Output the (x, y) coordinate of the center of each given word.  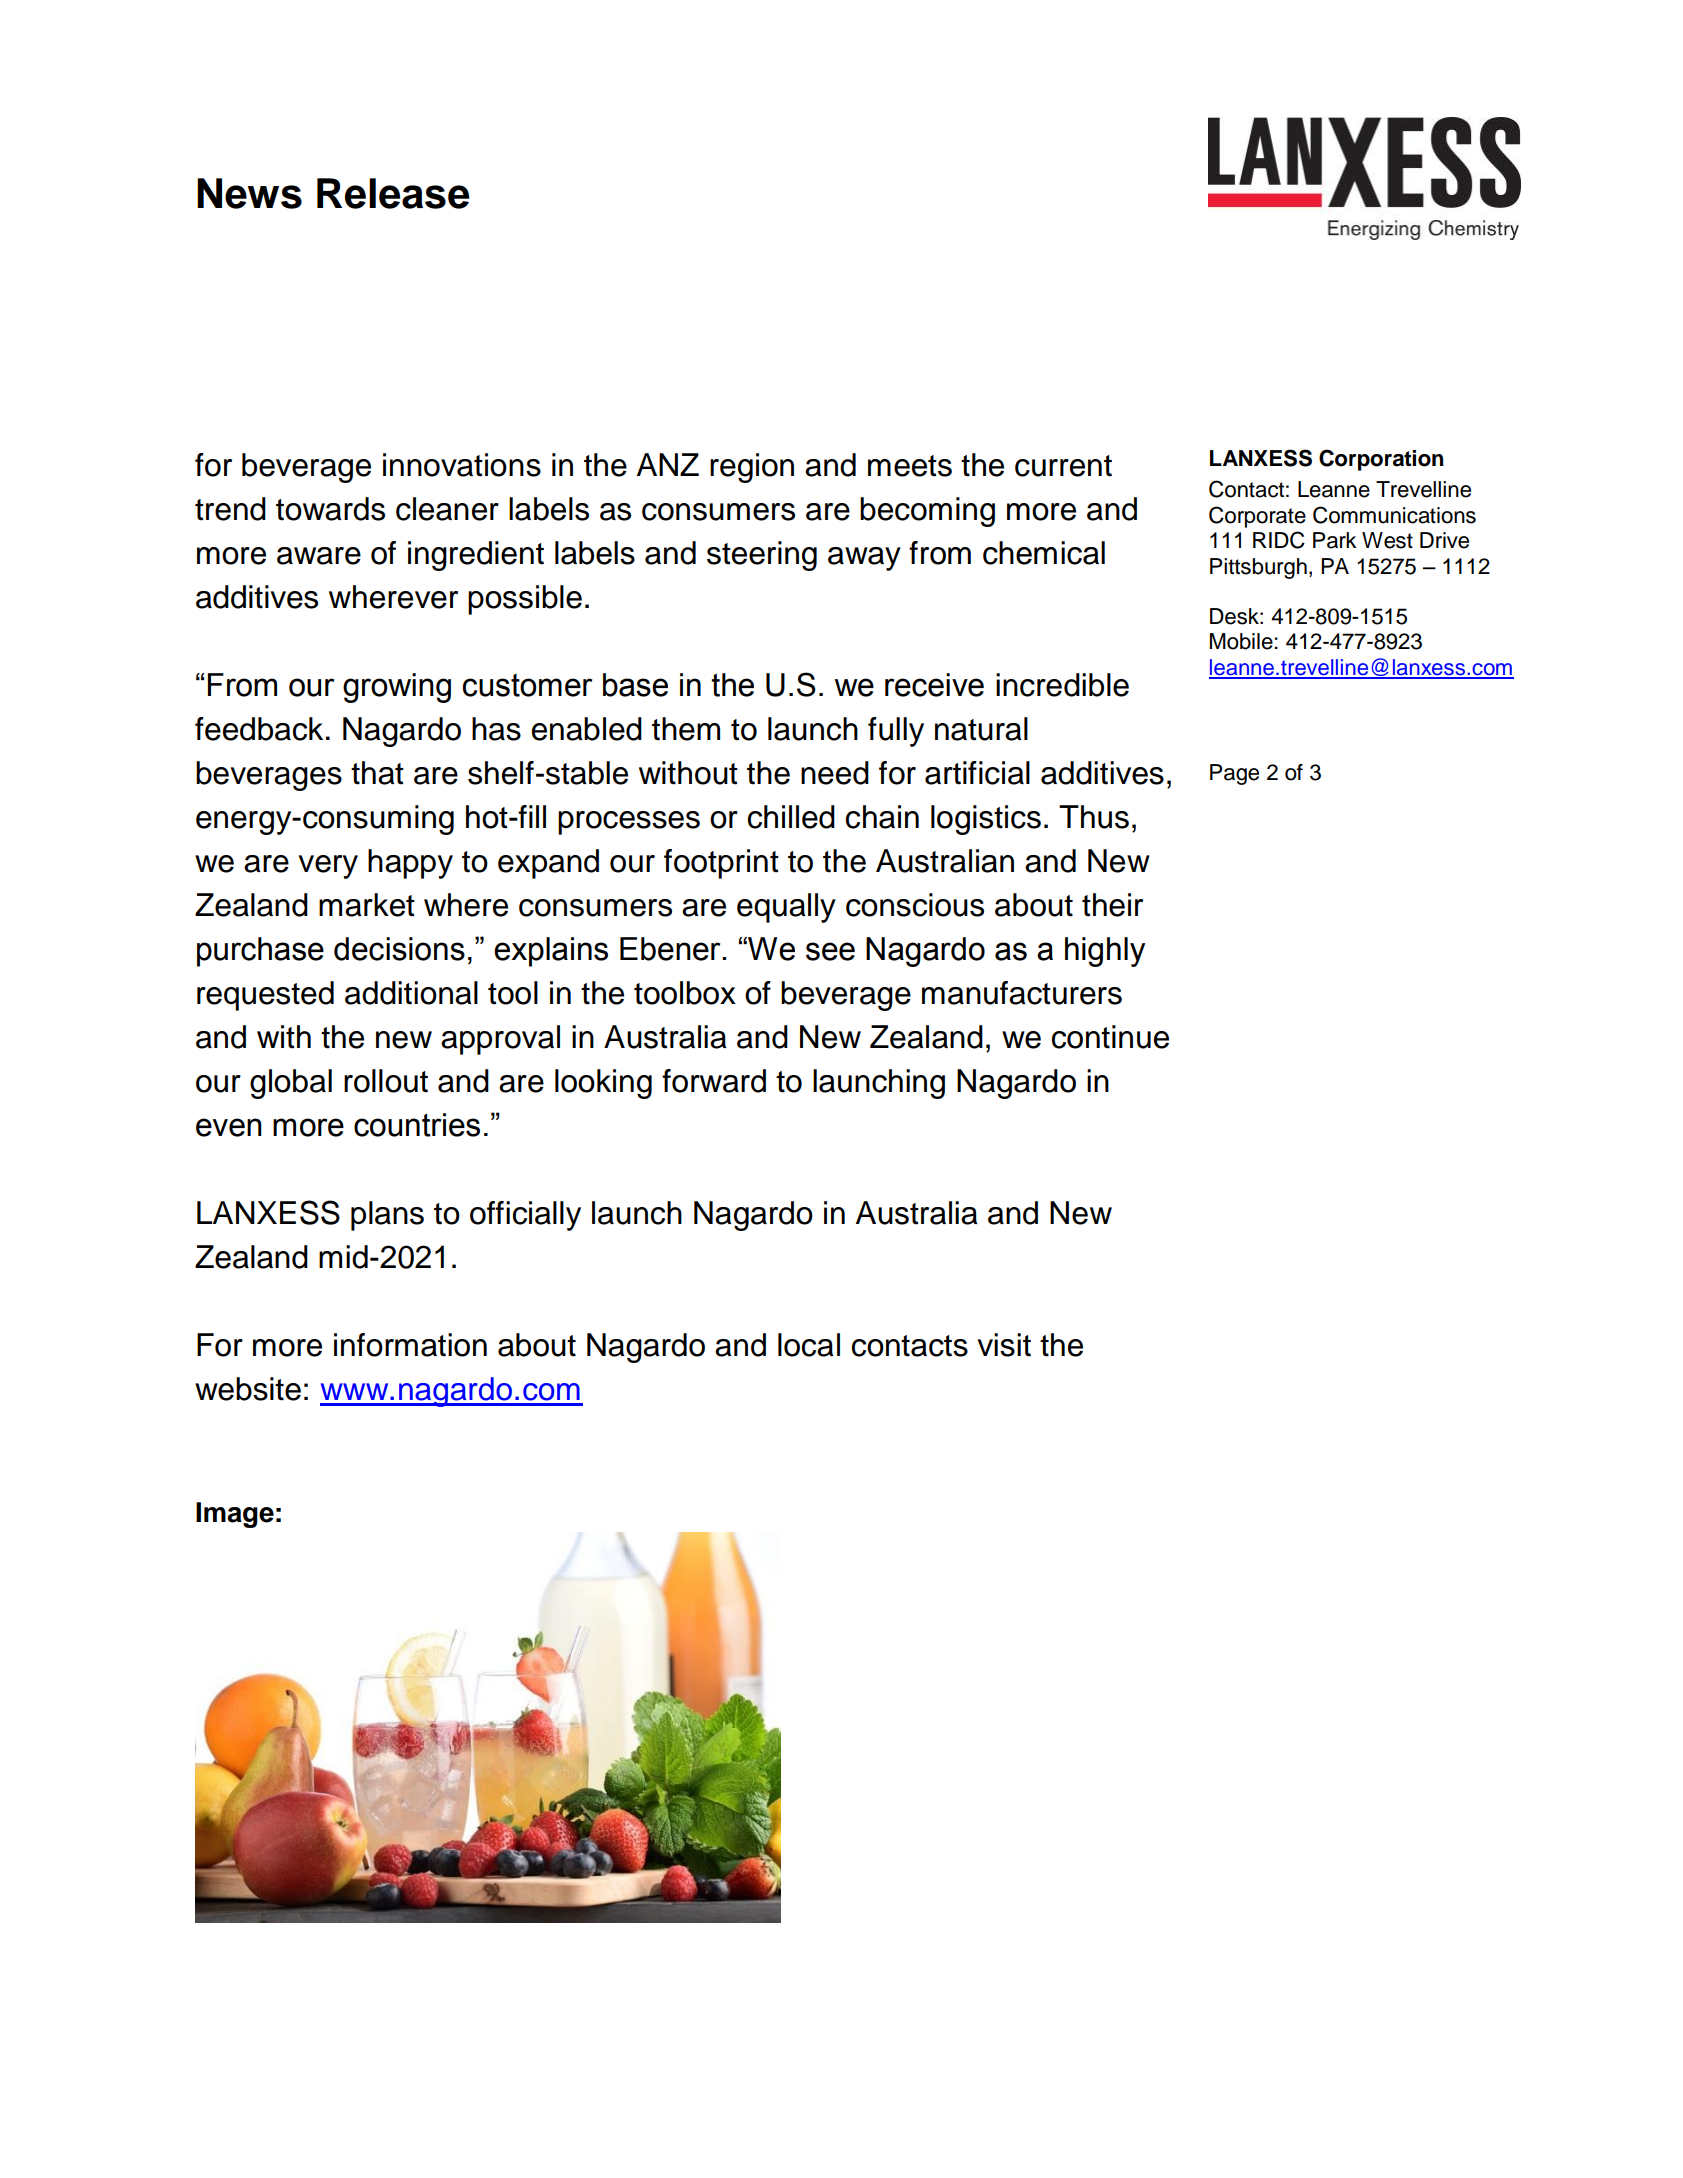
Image (235, 1515)
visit (1004, 1345)
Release (393, 193)
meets (910, 466)
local (809, 1345)
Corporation (1381, 460)
